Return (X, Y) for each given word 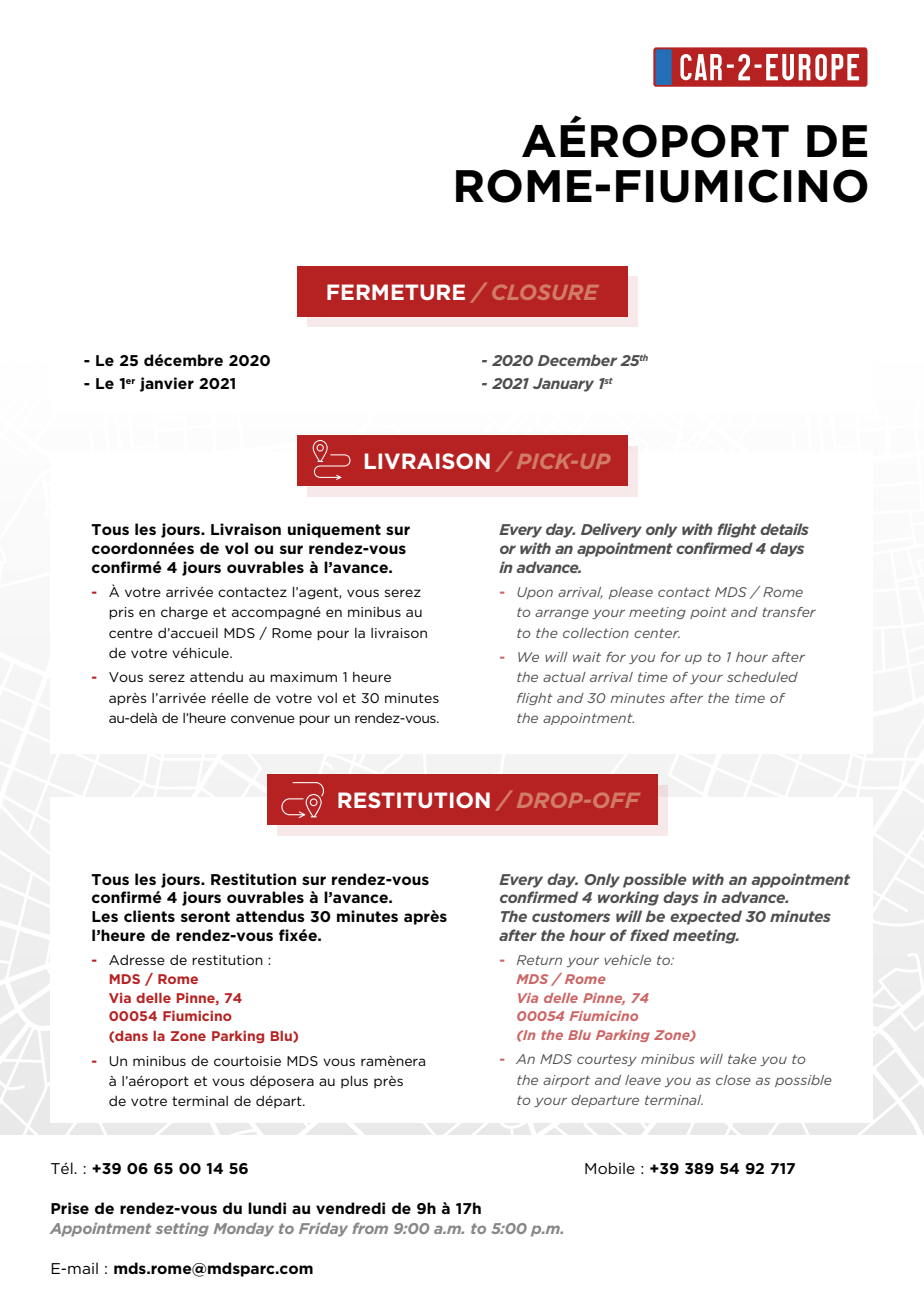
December (577, 360)
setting (182, 1230)
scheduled (762, 677)
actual (564, 677)
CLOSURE (545, 292)
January (563, 385)
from (370, 1228)
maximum (303, 677)
